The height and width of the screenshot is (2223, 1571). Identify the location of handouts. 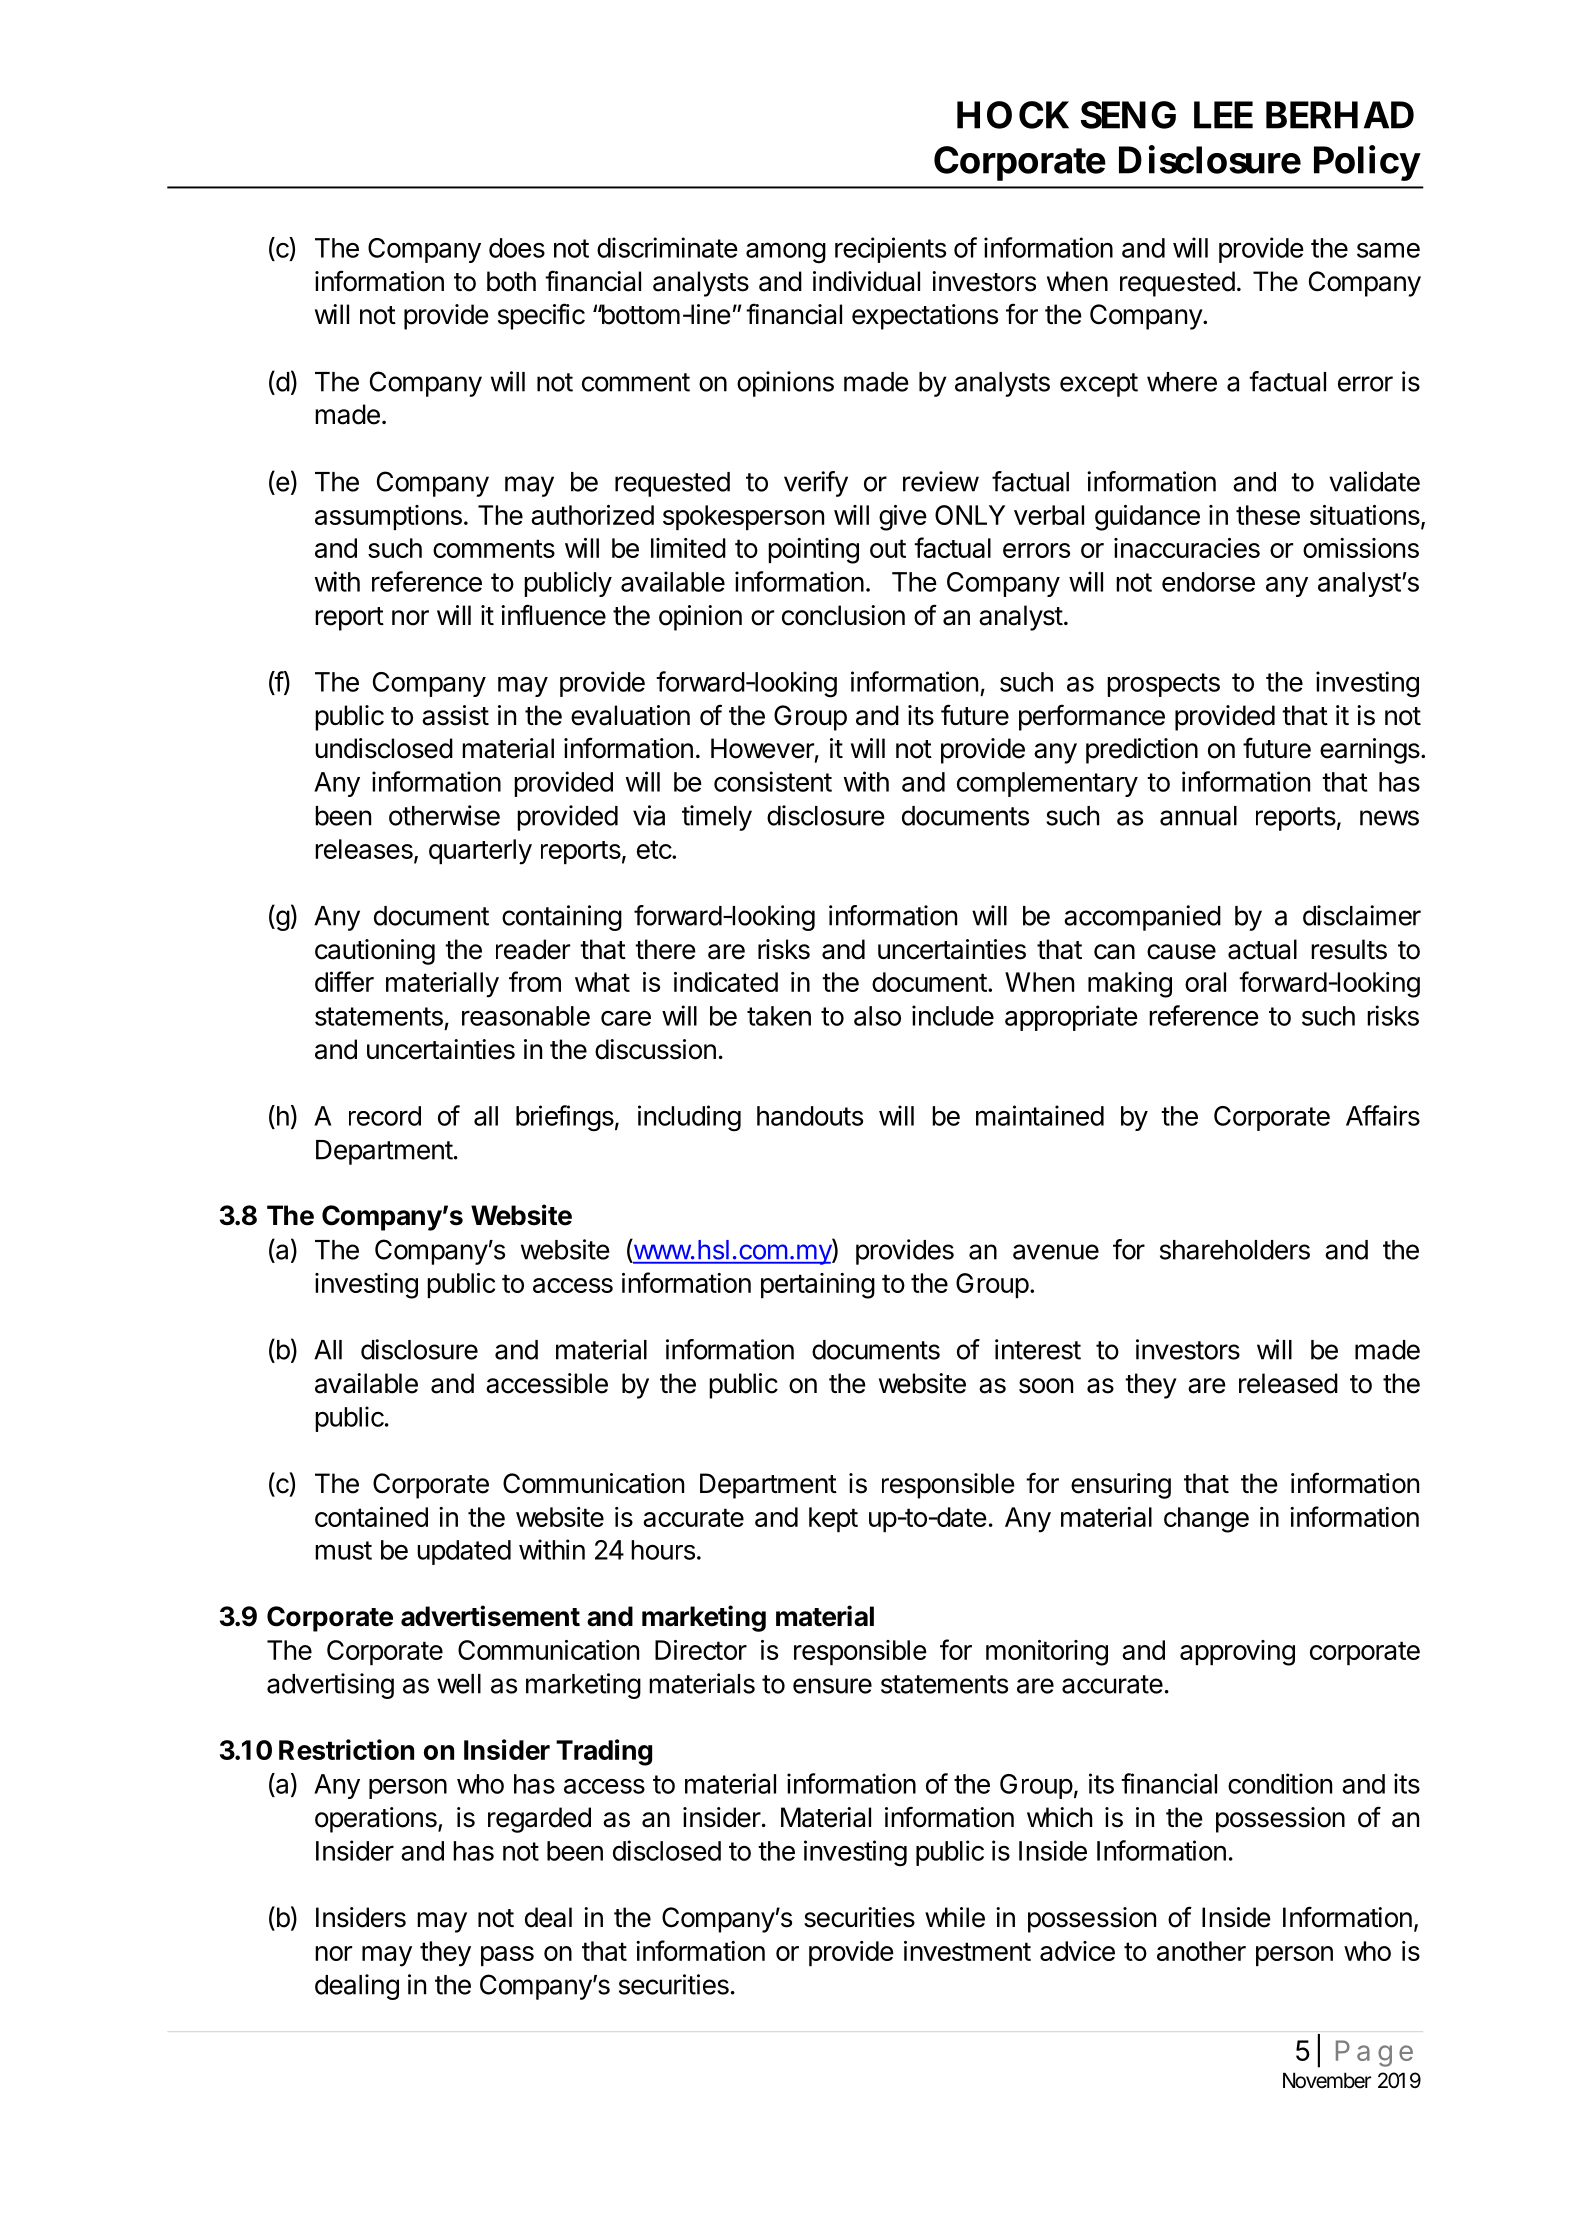
(810, 1116).
